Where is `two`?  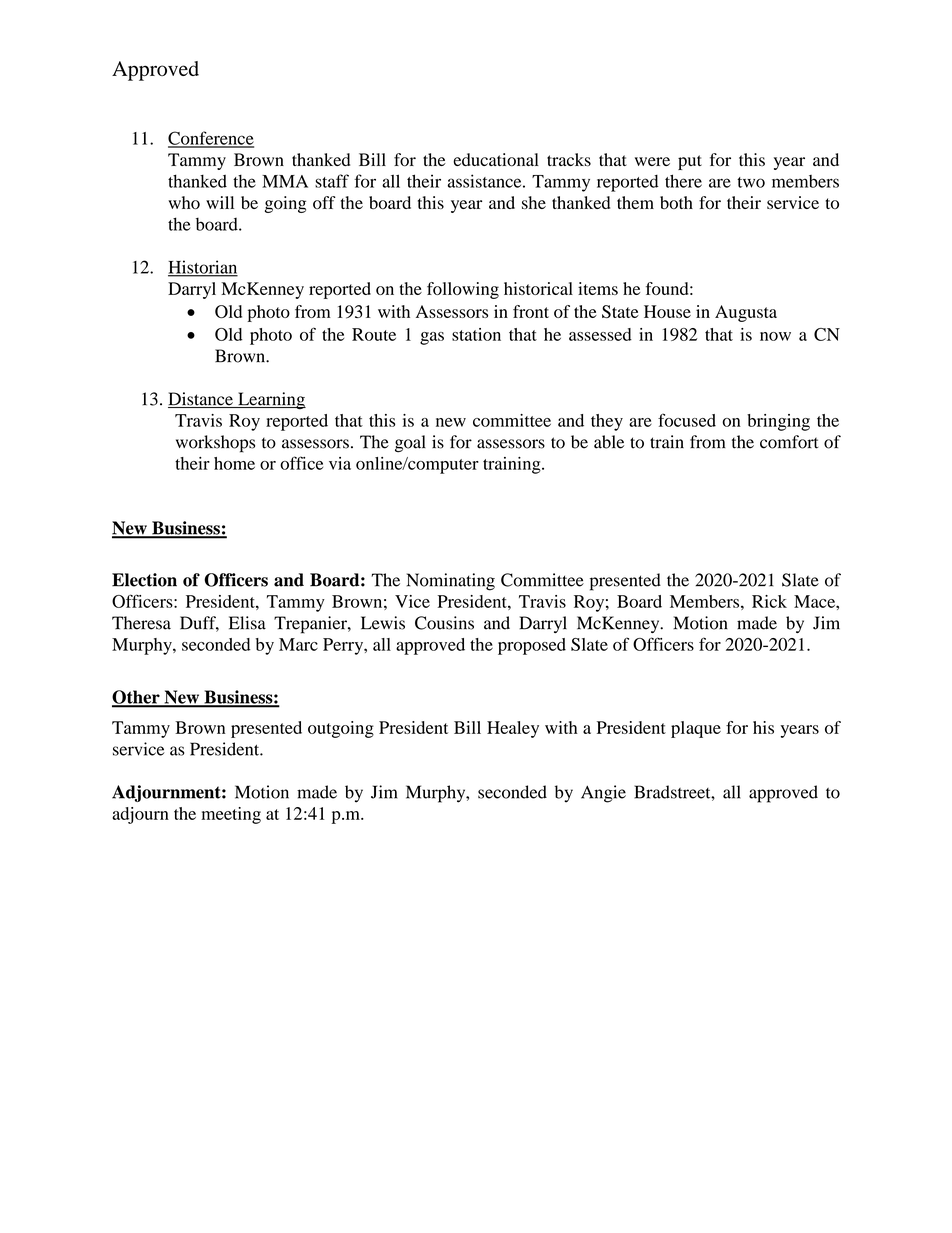
two is located at coordinates (751, 182).
